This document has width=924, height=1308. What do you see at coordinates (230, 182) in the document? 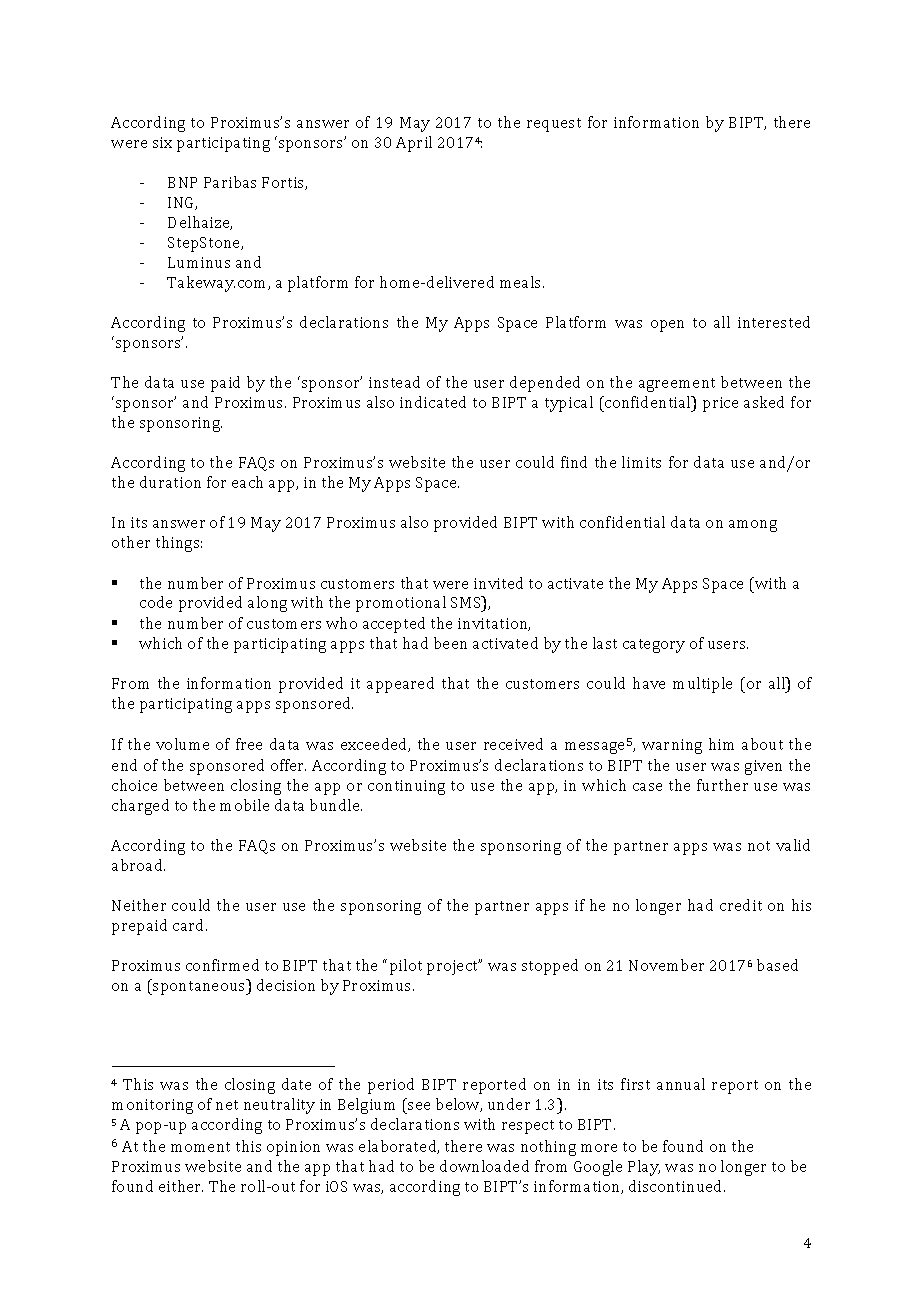
I see `Paribas` at bounding box center [230, 182].
